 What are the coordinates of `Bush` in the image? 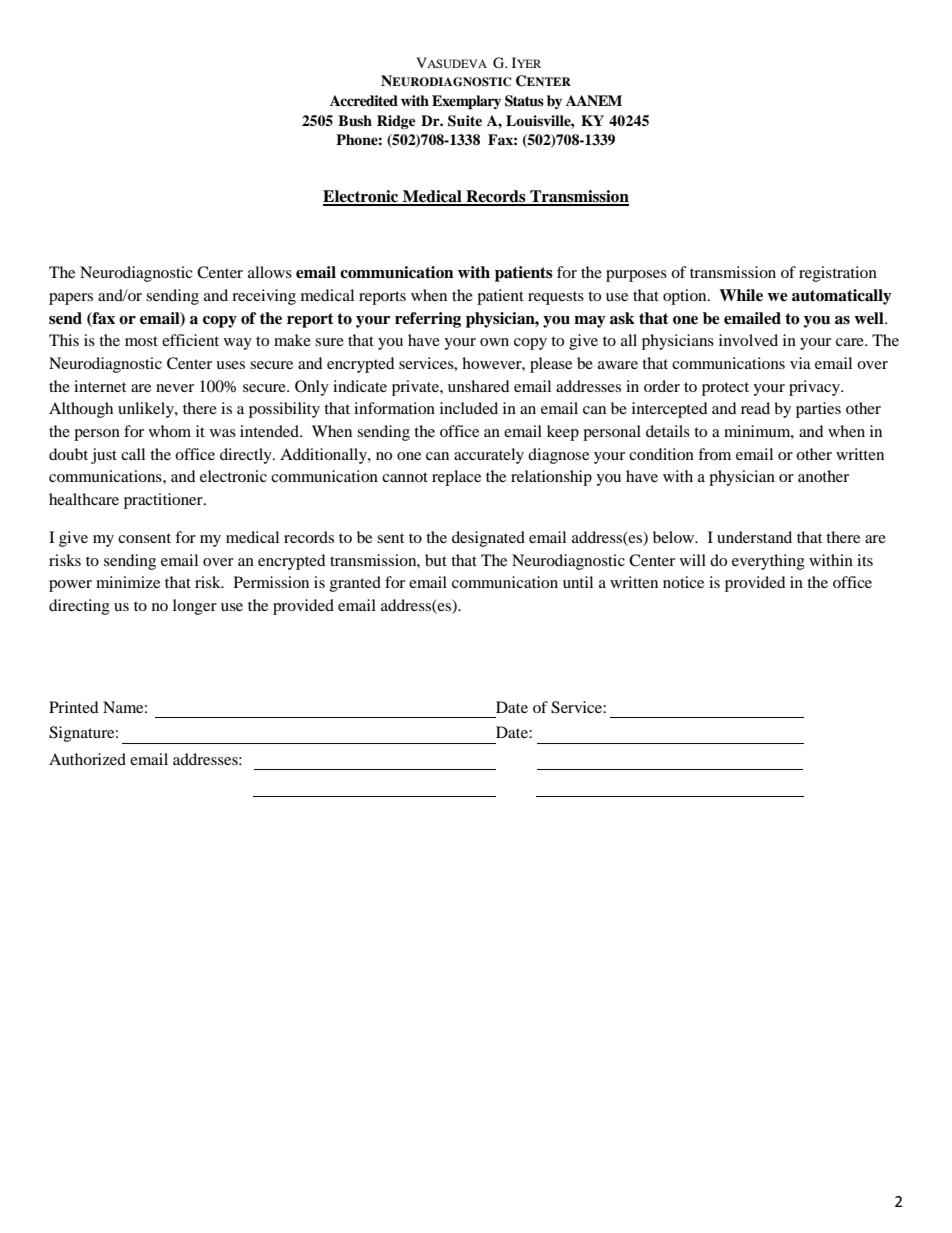 It's located at (355, 120).
